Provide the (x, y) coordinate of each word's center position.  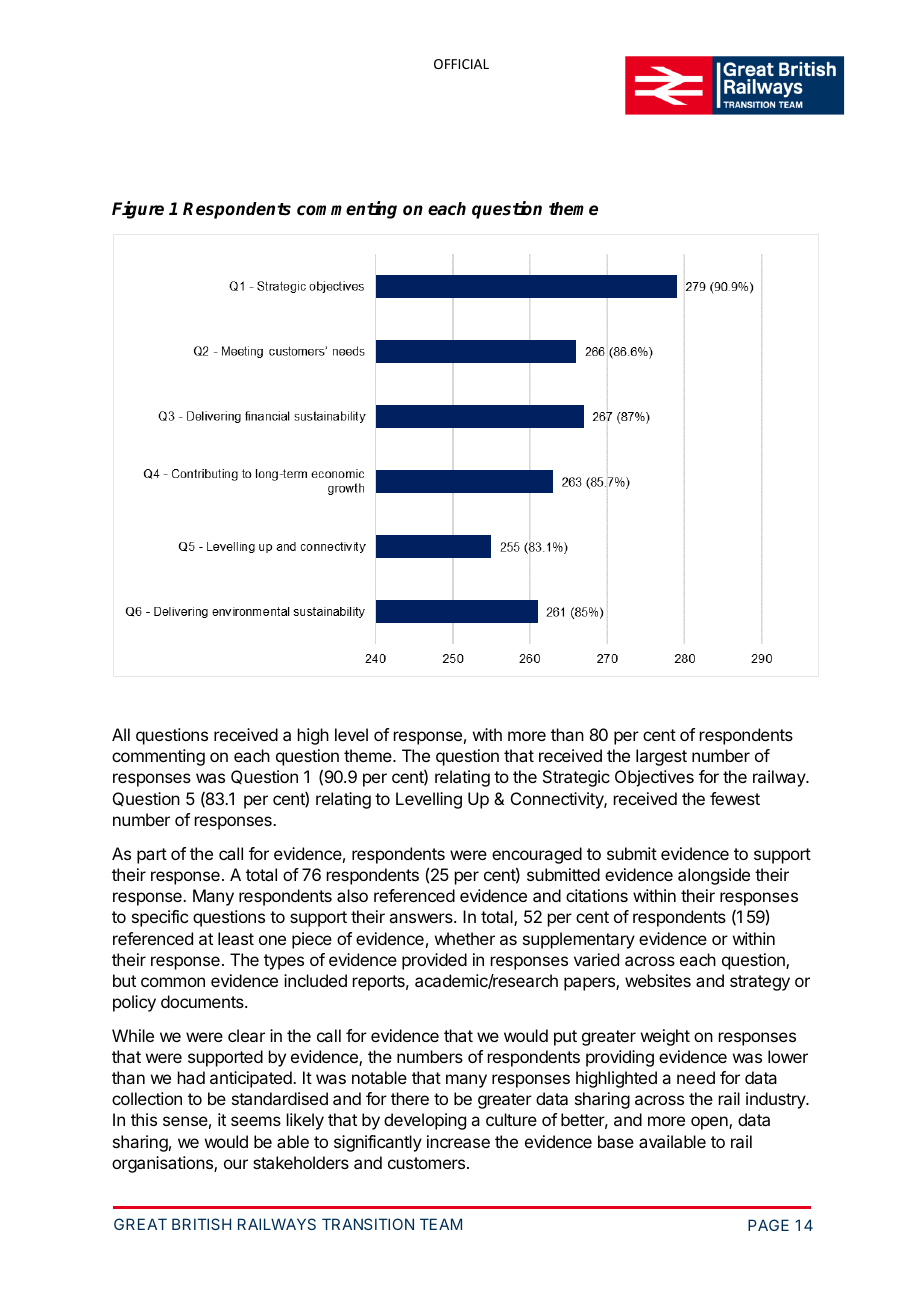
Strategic (576, 778)
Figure (138, 210)
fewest (735, 798)
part (152, 856)
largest (661, 757)
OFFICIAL (461, 64)
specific (160, 918)
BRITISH (201, 1224)
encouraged (537, 855)
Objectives (654, 778)
